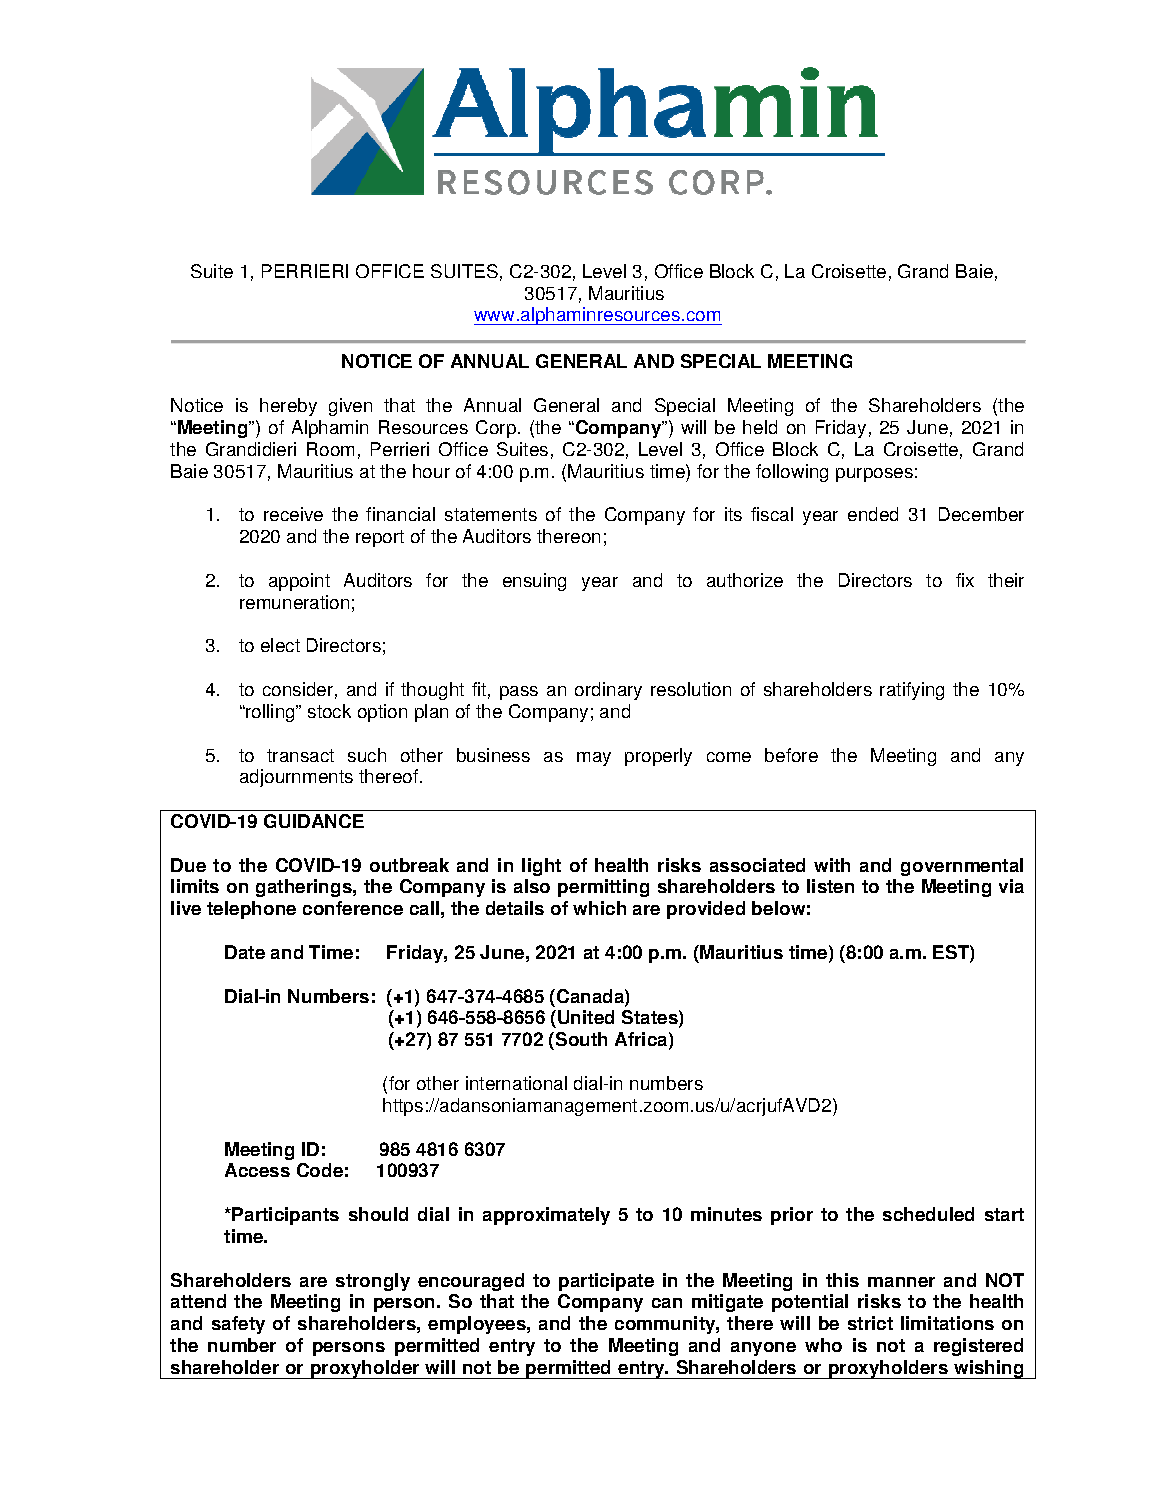 This image has width=1162, height=1504. I want to click on permitting, so click(603, 888).
